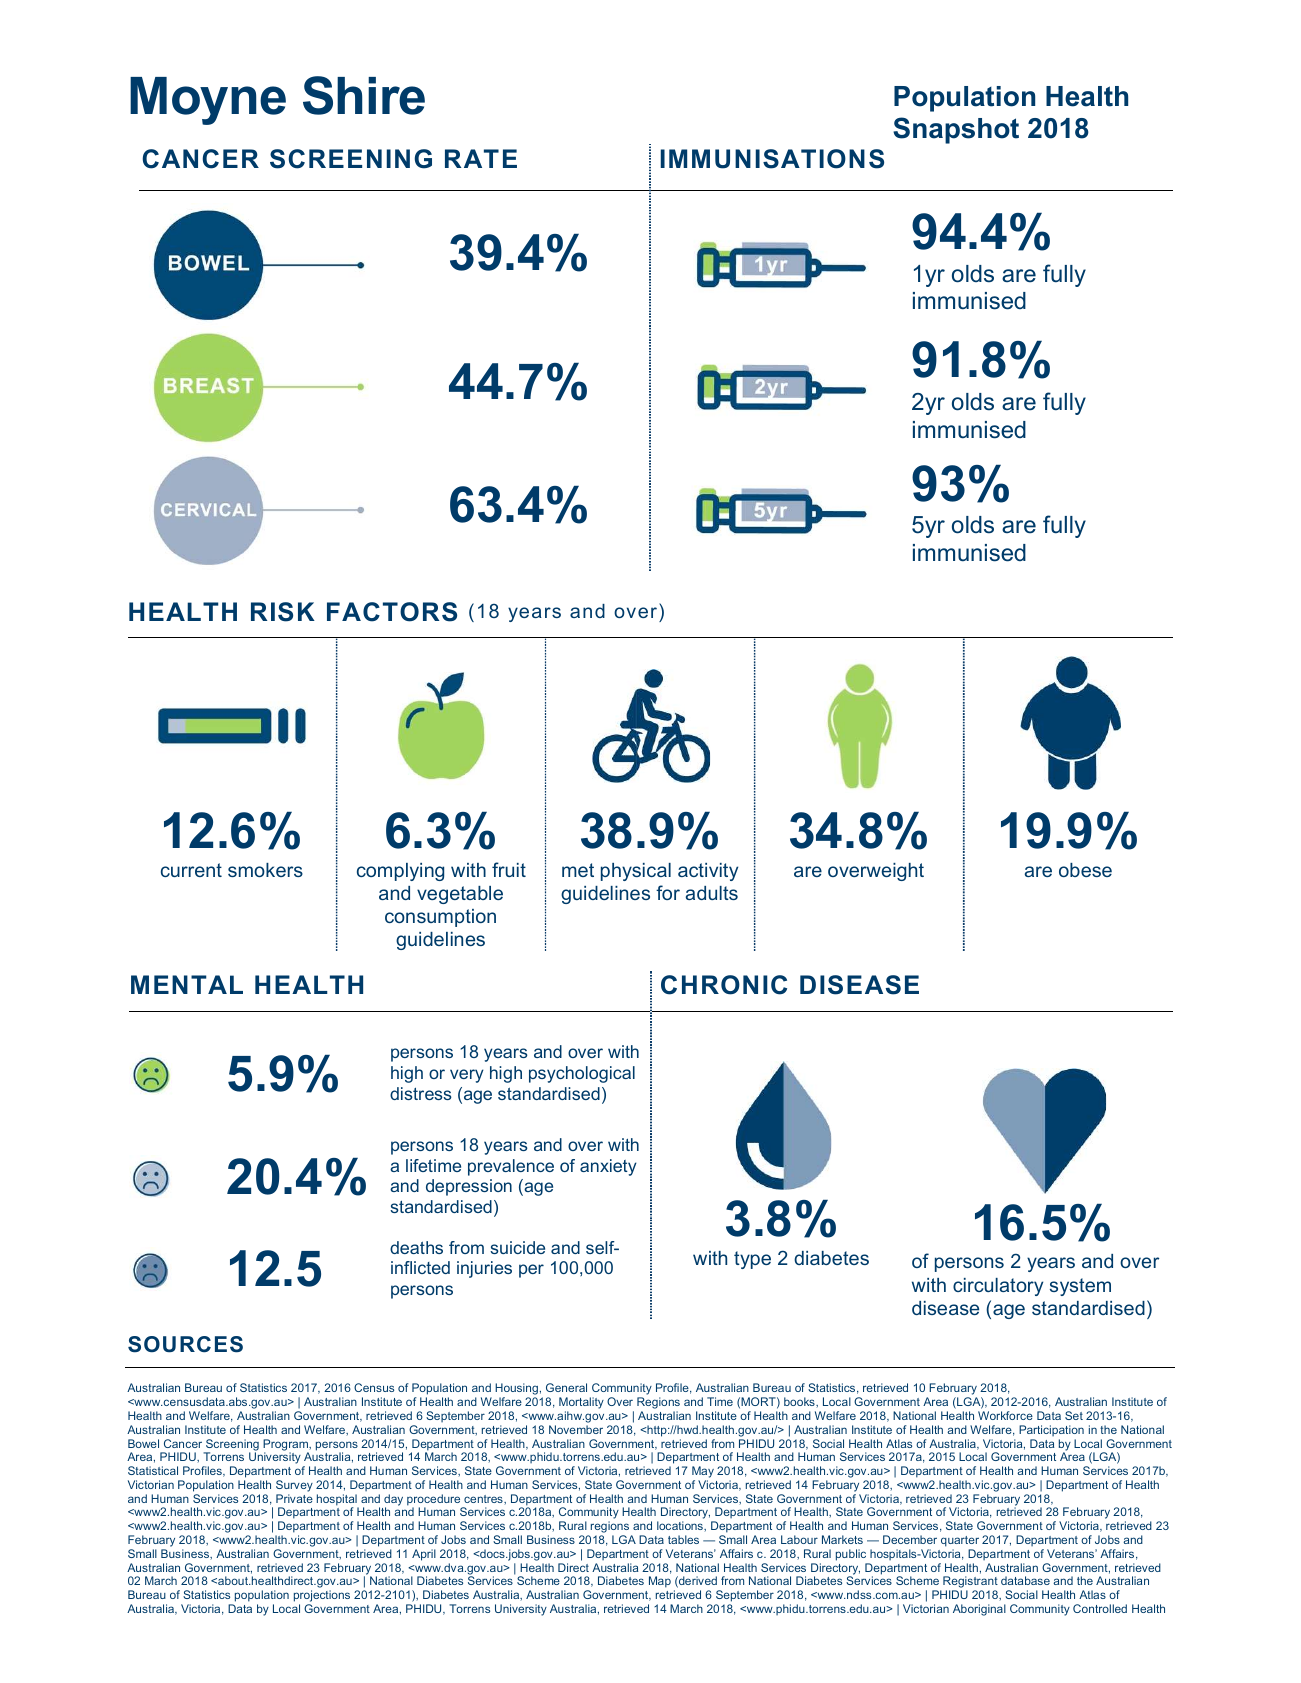 This screenshot has width=1301, height=1683. What do you see at coordinates (1085, 870) in the screenshot?
I see `obese` at bounding box center [1085, 870].
